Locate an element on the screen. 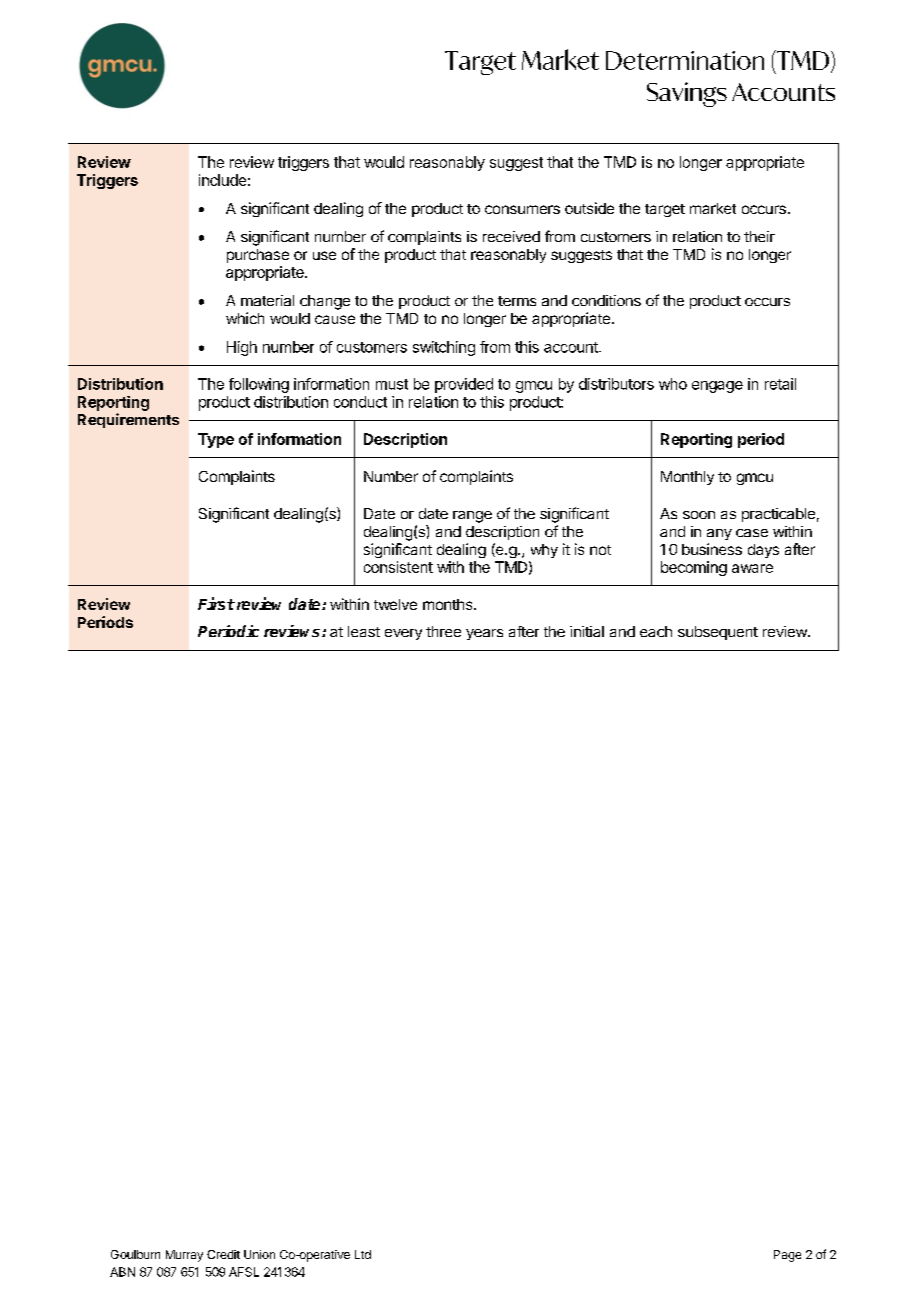 The image size is (924, 1308). Ltd is located at coordinates (363, 1254).
